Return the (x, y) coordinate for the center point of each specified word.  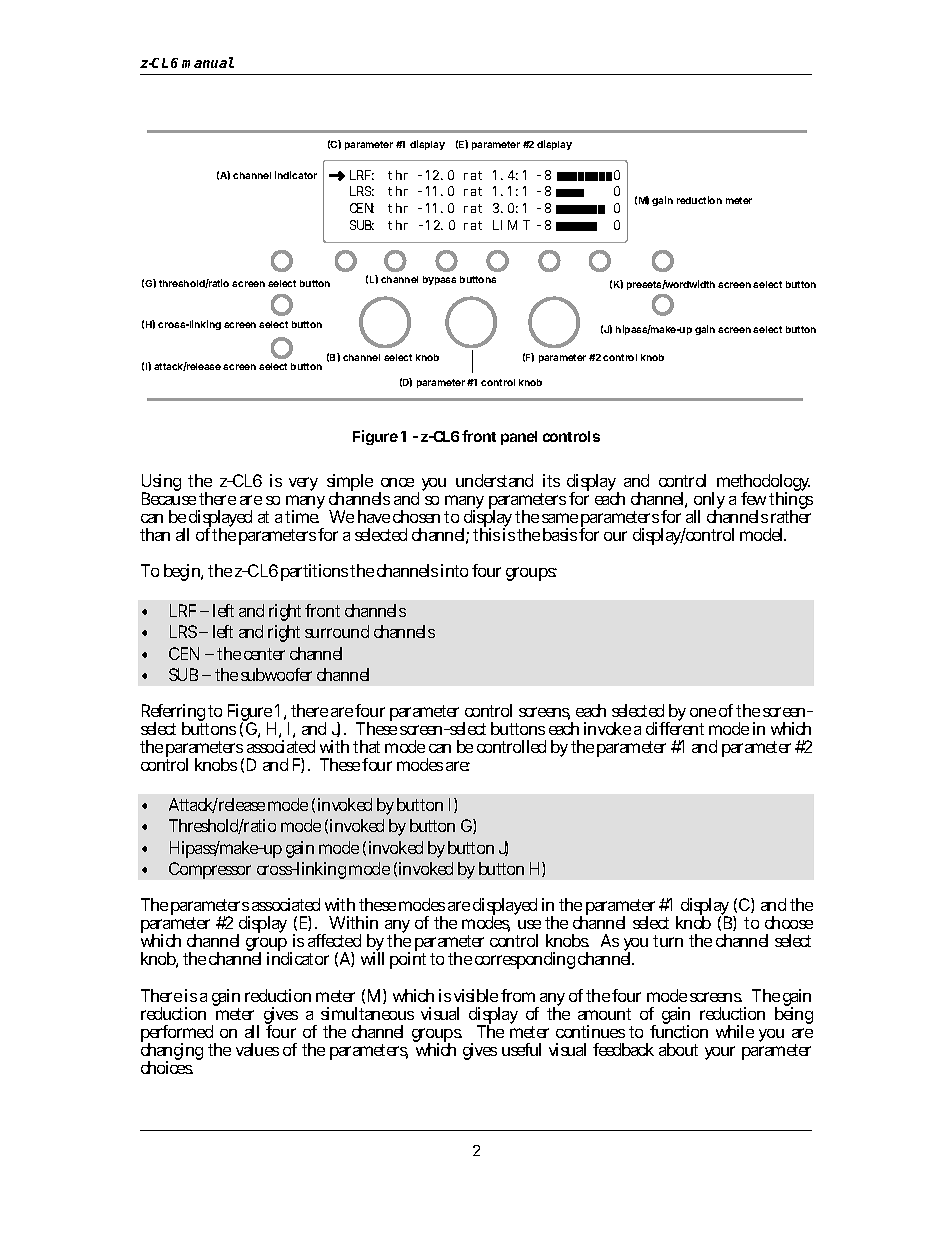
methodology (763, 484)
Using (161, 484)
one (703, 712)
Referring (174, 714)
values (257, 1049)
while (735, 1031)
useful (521, 1049)
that (366, 746)
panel (519, 438)
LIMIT (511, 225)
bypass (439, 280)
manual (208, 62)
